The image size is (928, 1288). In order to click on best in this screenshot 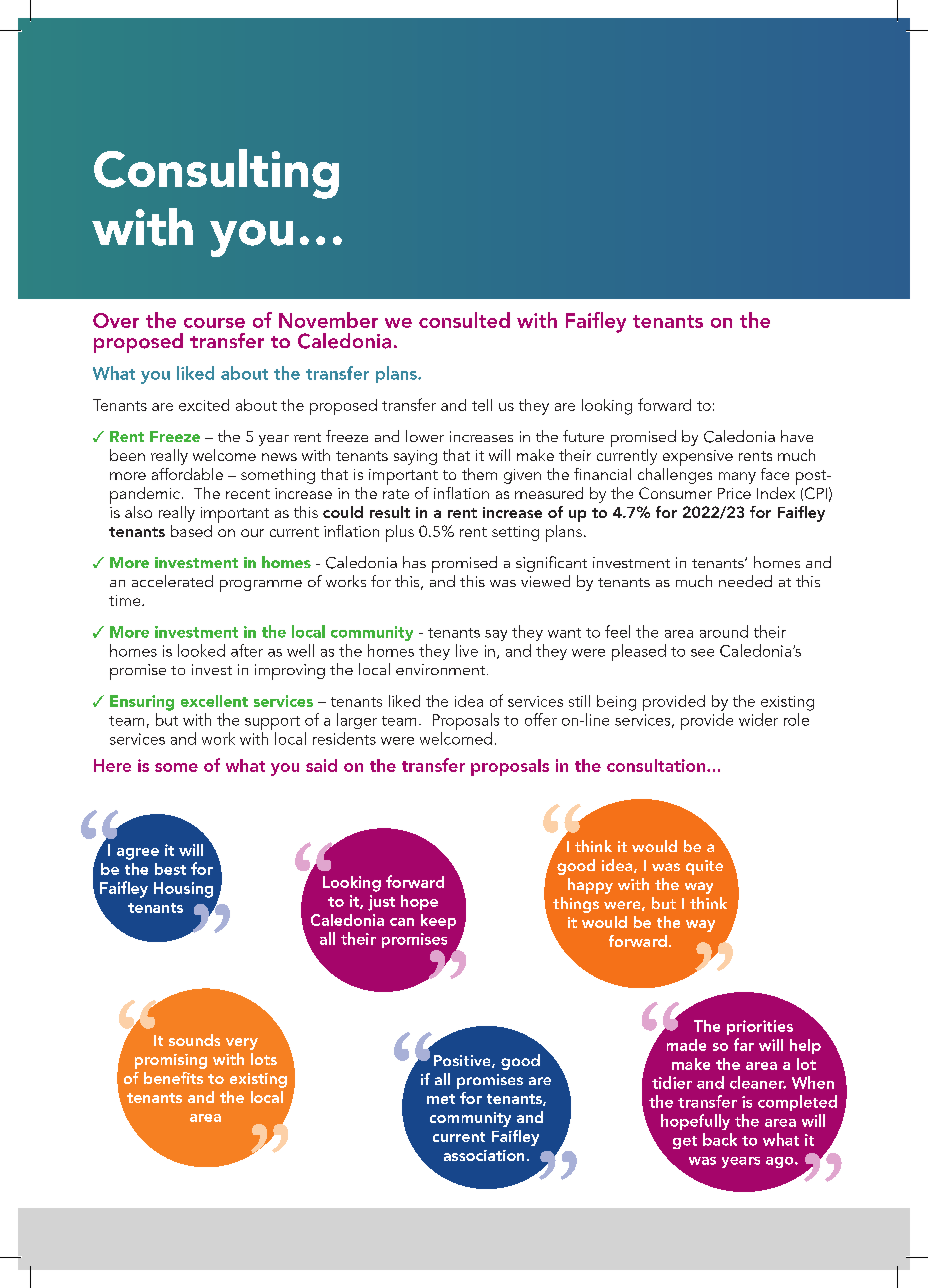, I will do `click(170, 869)`.
